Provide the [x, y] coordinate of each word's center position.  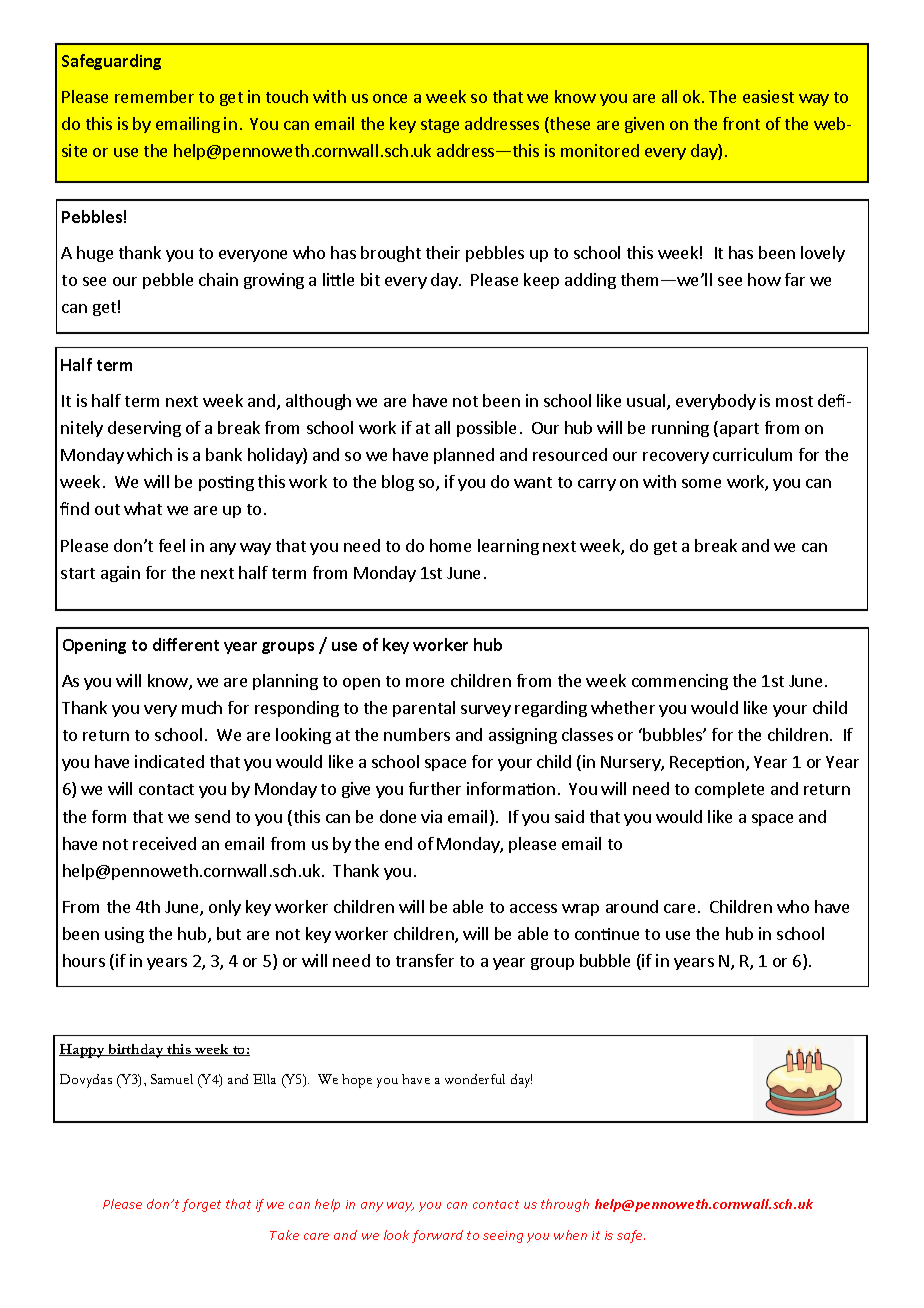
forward [437, 1236]
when [570, 1235]
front [741, 123]
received [164, 843]
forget [201, 1205]
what [143, 508]
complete [729, 790]
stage [440, 126]
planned [464, 456]
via [431, 816]
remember [154, 96]
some [701, 483]
